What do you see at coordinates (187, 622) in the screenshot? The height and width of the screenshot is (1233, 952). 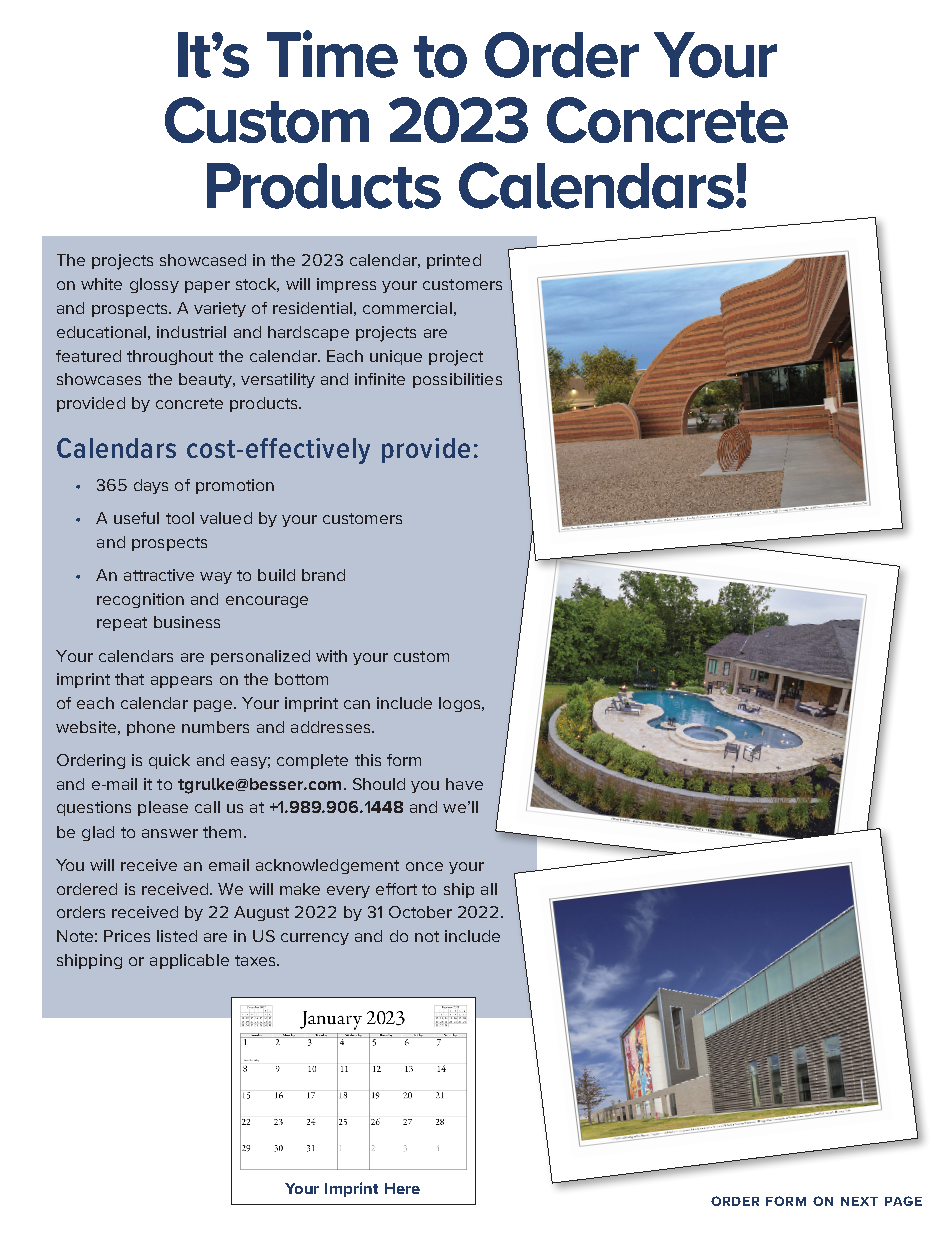 I see `business` at bounding box center [187, 622].
